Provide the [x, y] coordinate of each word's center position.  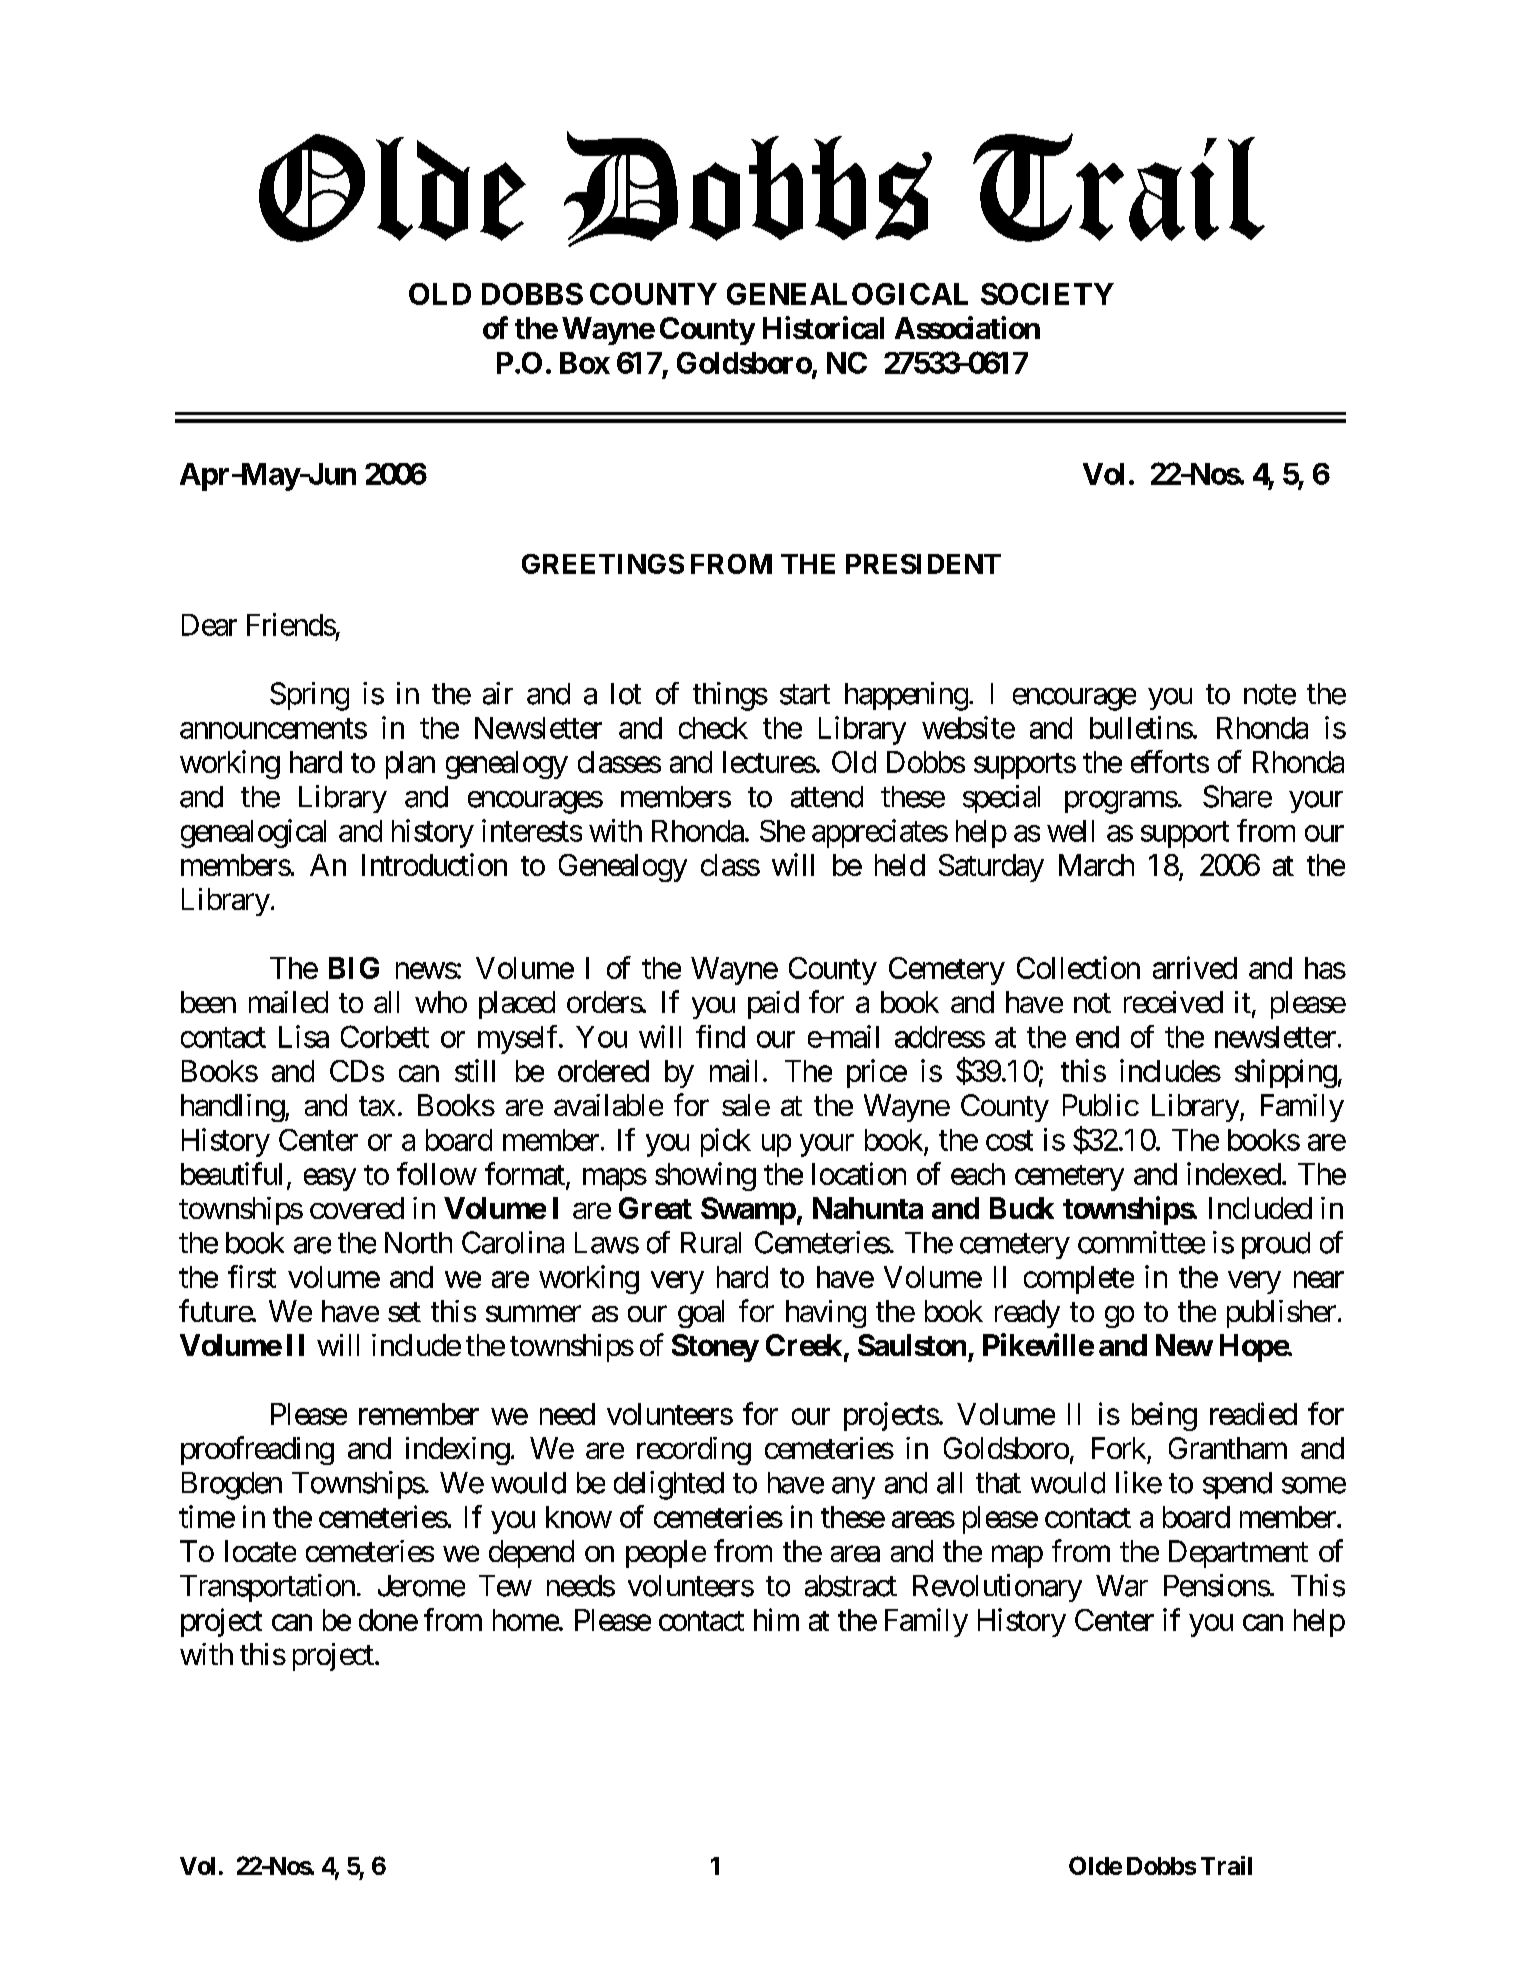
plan [410, 765]
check [713, 728]
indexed [1234, 1173]
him [776, 1619]
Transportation [267, 1588]
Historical [823, 327]
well [1070, 831]
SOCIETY [1047, 294]
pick [726, 1142]
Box [585, 363]
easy [330, 1180]
